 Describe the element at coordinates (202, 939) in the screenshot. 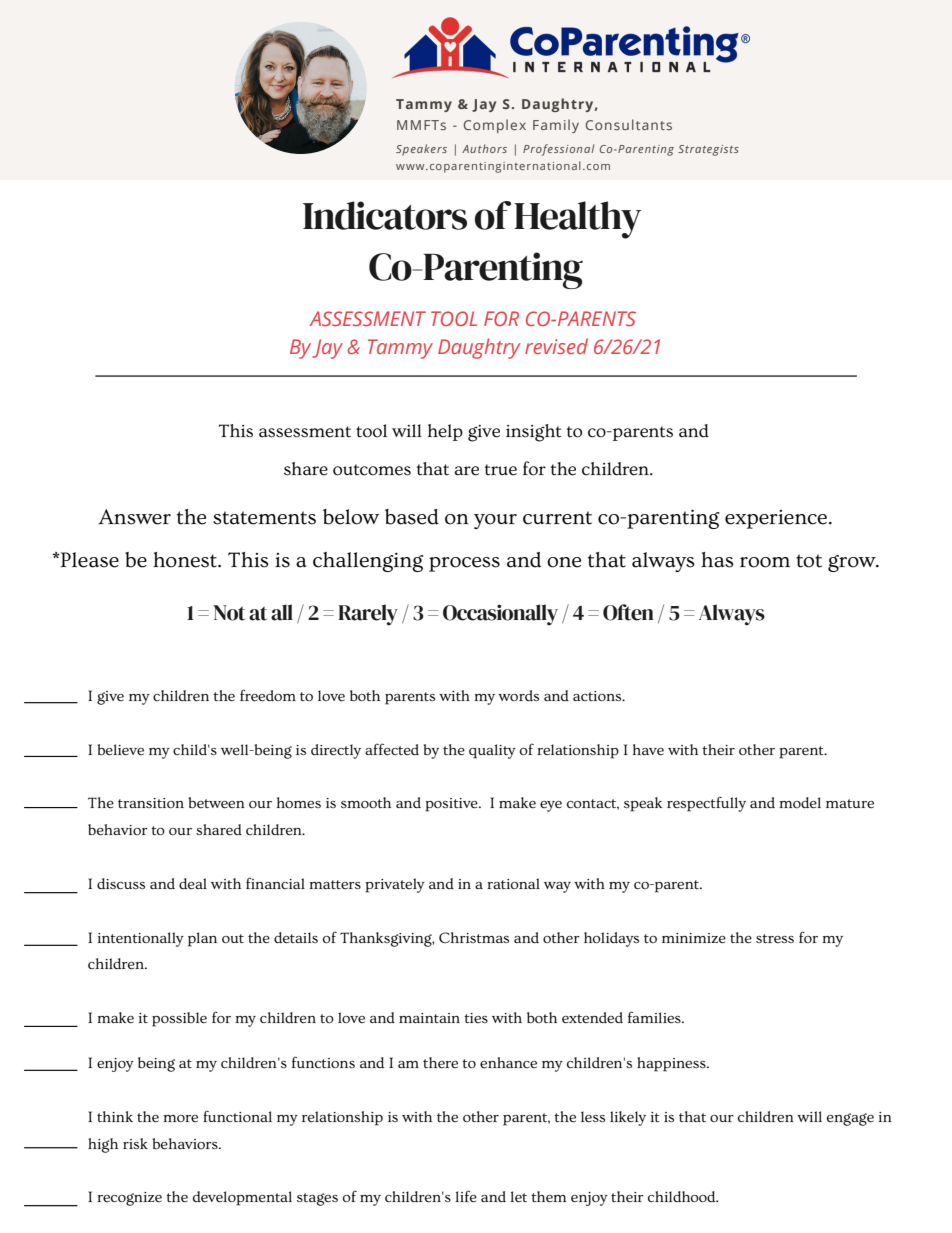

I see `plan` at that location.
